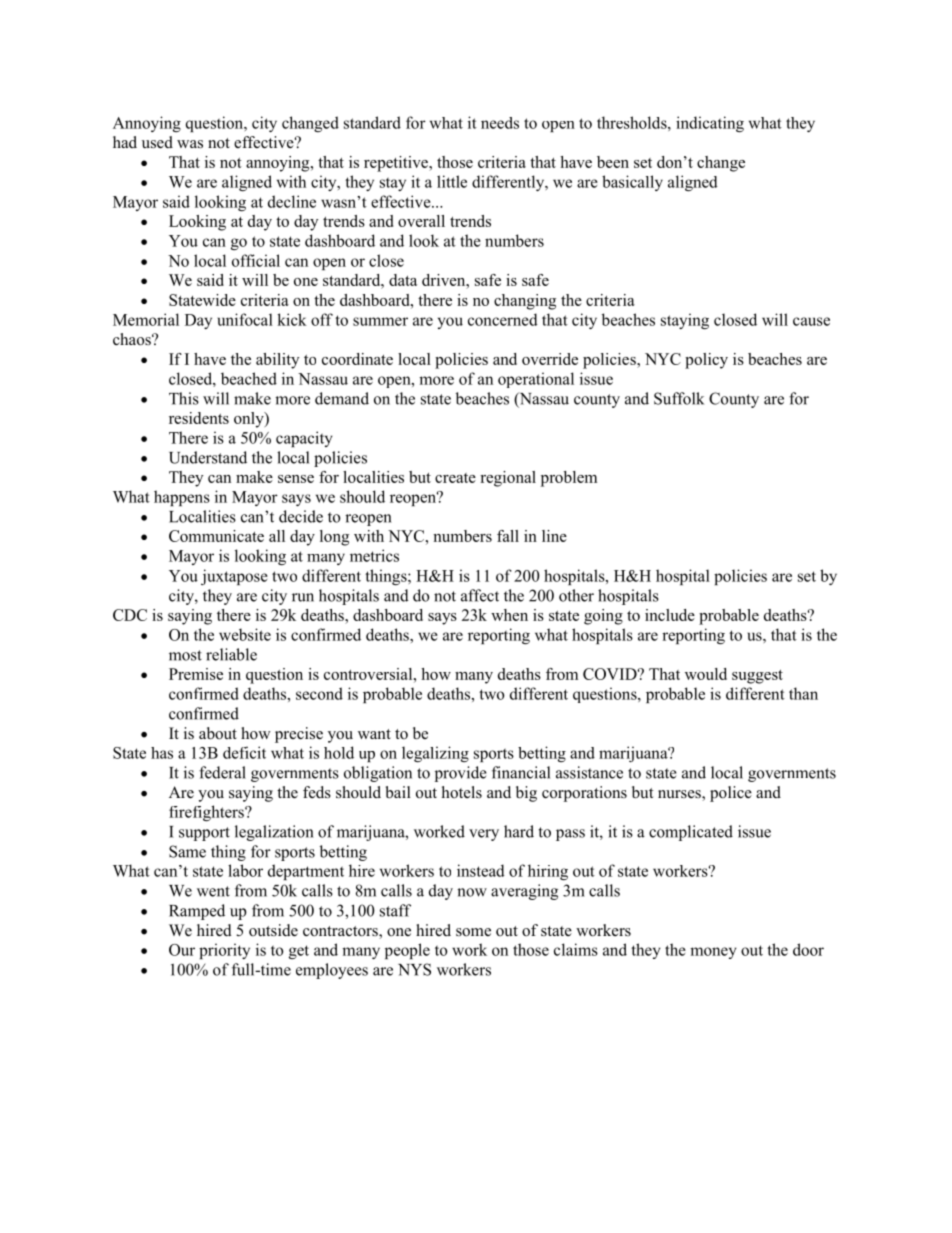 Image resolution: width=952 pixels, height=1233 pixels. I want to click on Communicate, so click(216, 536).
